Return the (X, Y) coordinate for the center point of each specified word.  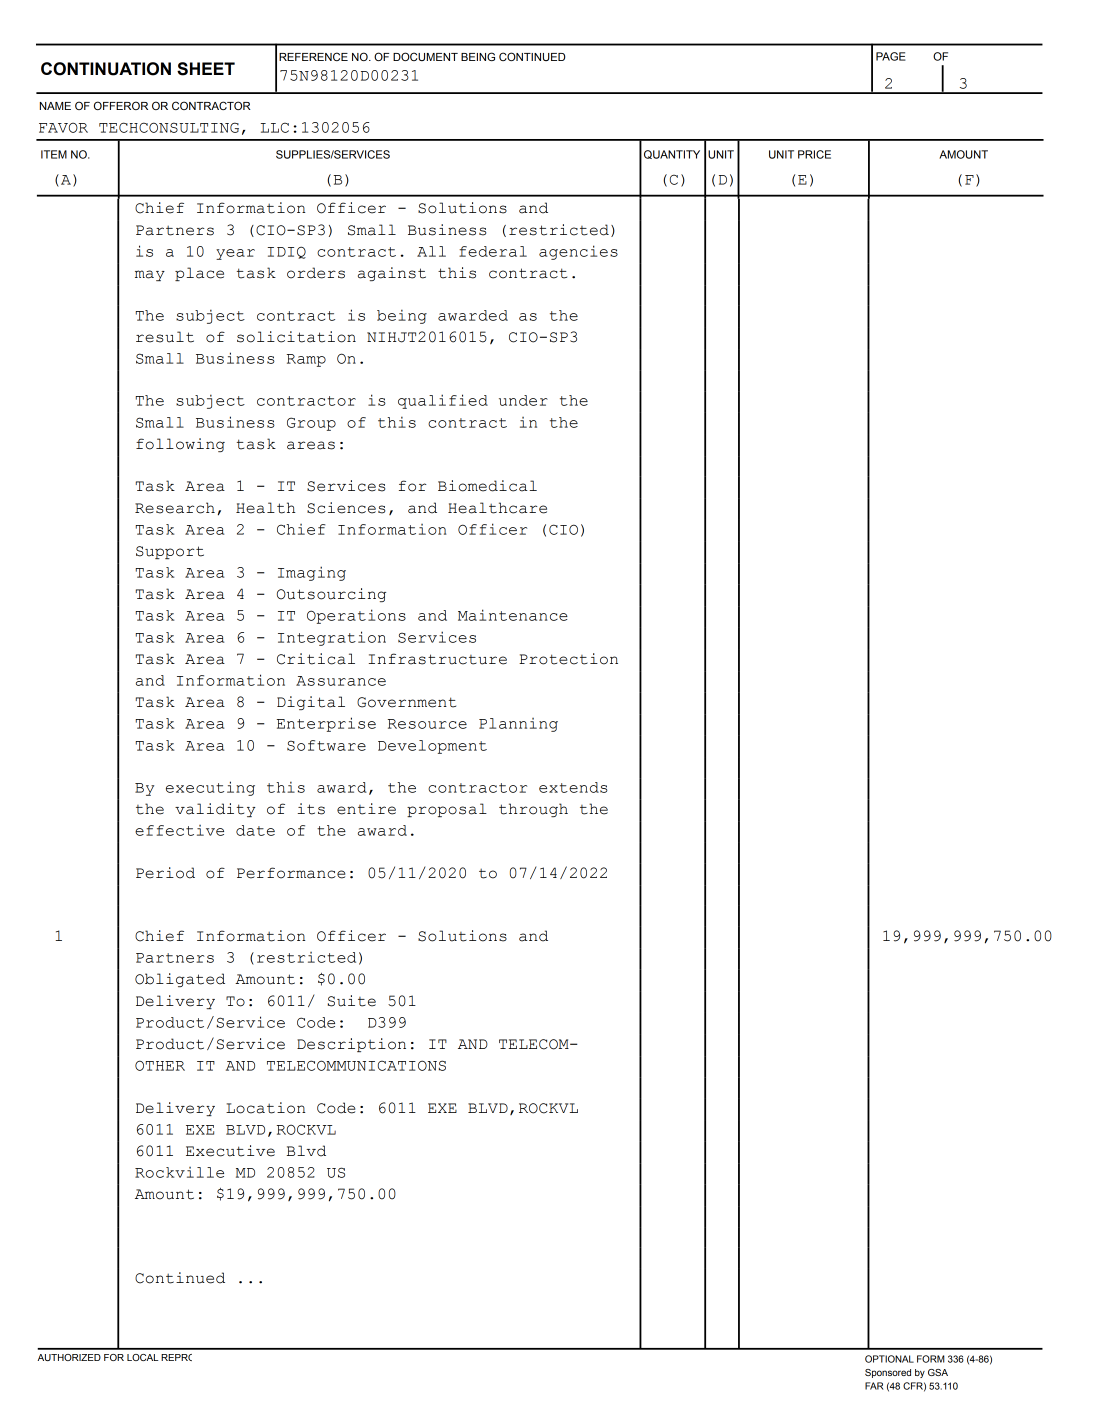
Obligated (180, 980)
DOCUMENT (425, 56)
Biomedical (487, 486)
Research (175, 508)
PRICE (814, 154)
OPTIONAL (889, 1359)
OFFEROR (121, 105)
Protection (568, 659)
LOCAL (142, 1357)
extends (573, 787)
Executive (230, 1151)
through (533, 810)
